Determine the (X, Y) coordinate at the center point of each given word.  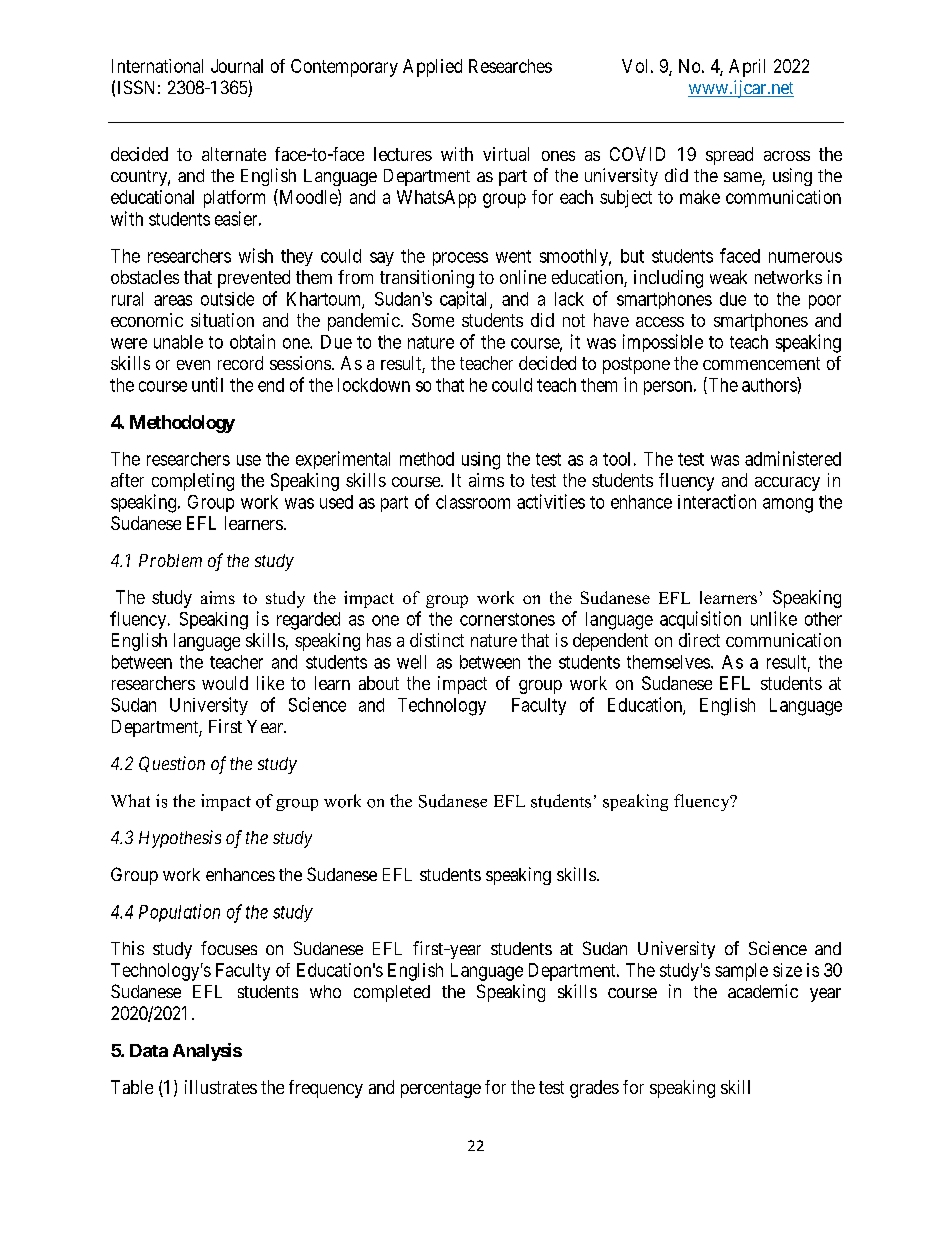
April (747, 68)
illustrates (221, 1087)
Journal (237, 66)
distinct (437, 640)
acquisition (700, 620)
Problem (170, 560)
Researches (510, 66)
